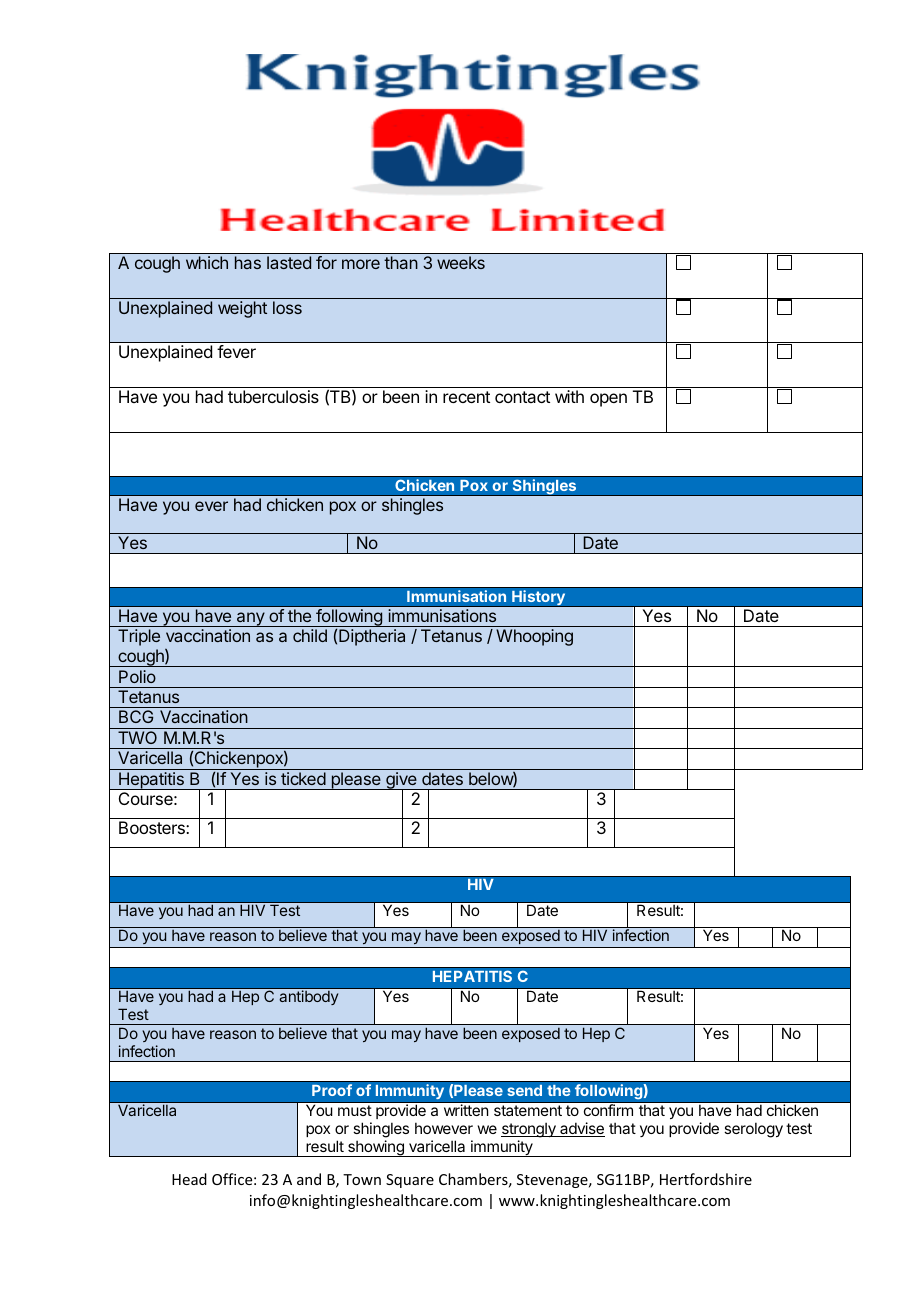 Image resolution: width=924 pixels, height=1308 pixels. What do you see at coordinates (608, 400) in the screenshot?
I see `open` at bounding box center [608, 400].
